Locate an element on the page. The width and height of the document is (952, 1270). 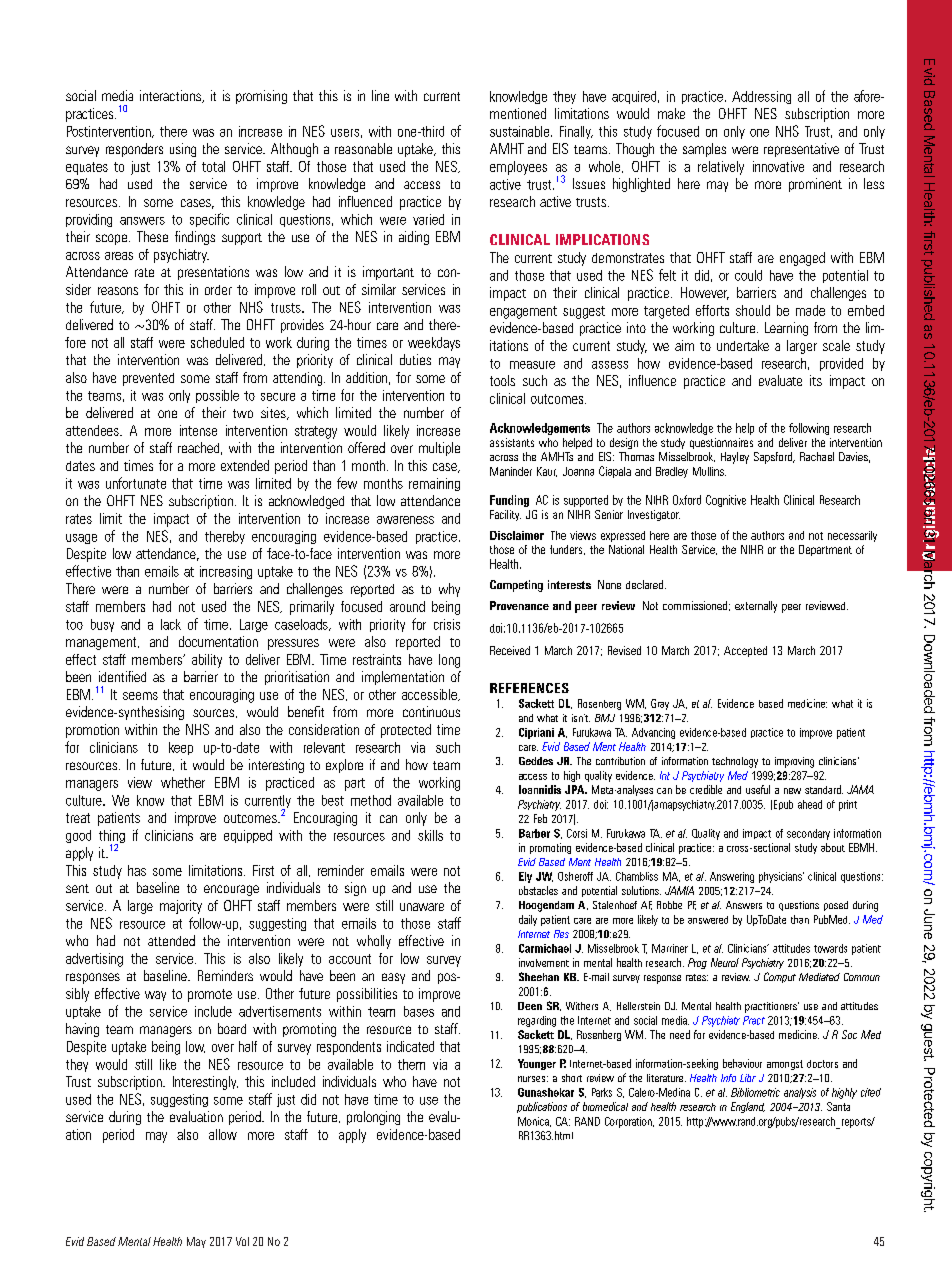
Facility is located at coordinates (505, 515).
